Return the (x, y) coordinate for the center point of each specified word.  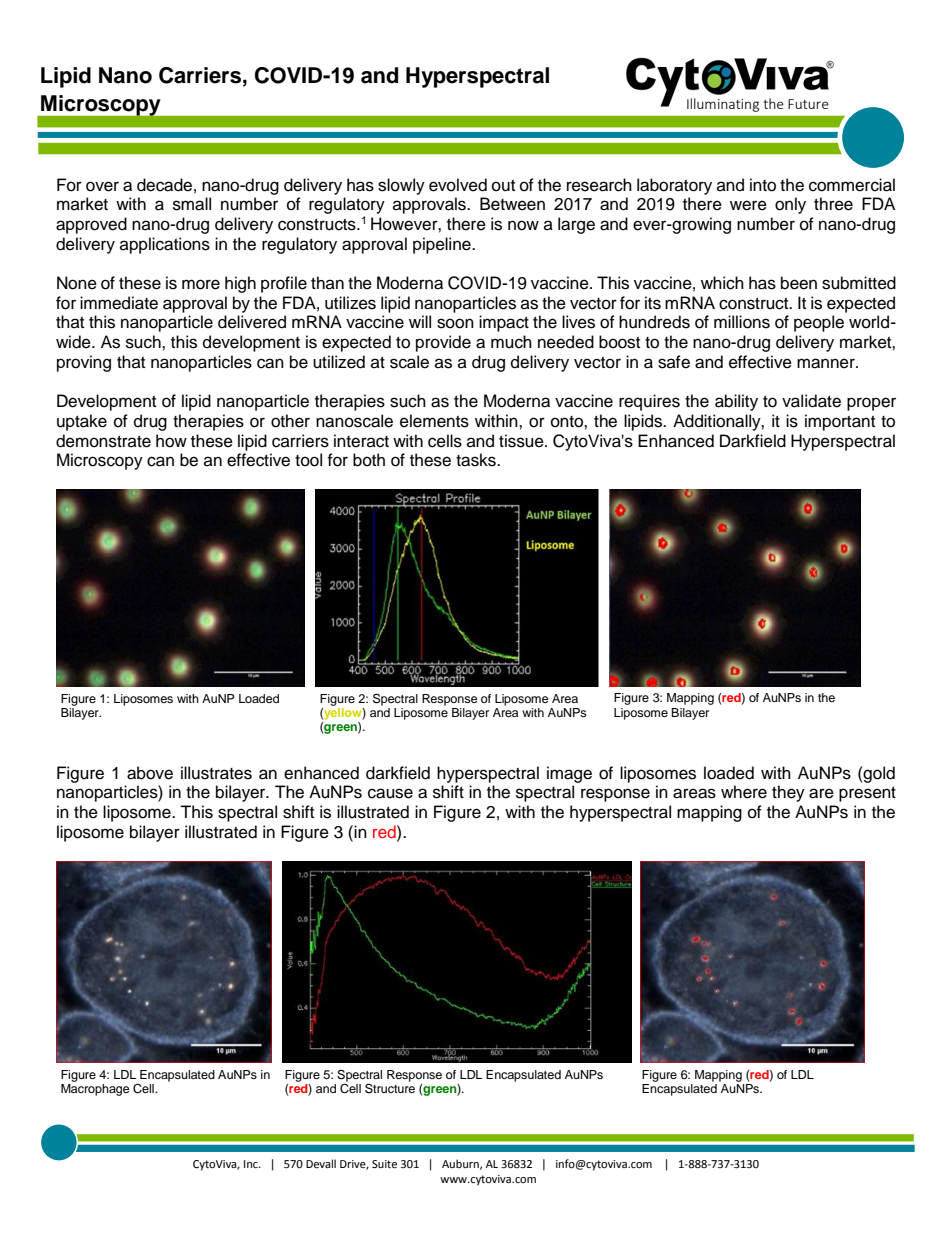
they (788, 793)
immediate (119, 303)
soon (455, 323)
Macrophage (95, 1090)
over (102, 186)
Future (808, 104)
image (569, 774)
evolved (458, 185)
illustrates (216, 773)
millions (742, 322)
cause (390, 793)
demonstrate (103, 441)
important (840, 422)
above (150, 773)
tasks (477, 460)
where (744, 792)
